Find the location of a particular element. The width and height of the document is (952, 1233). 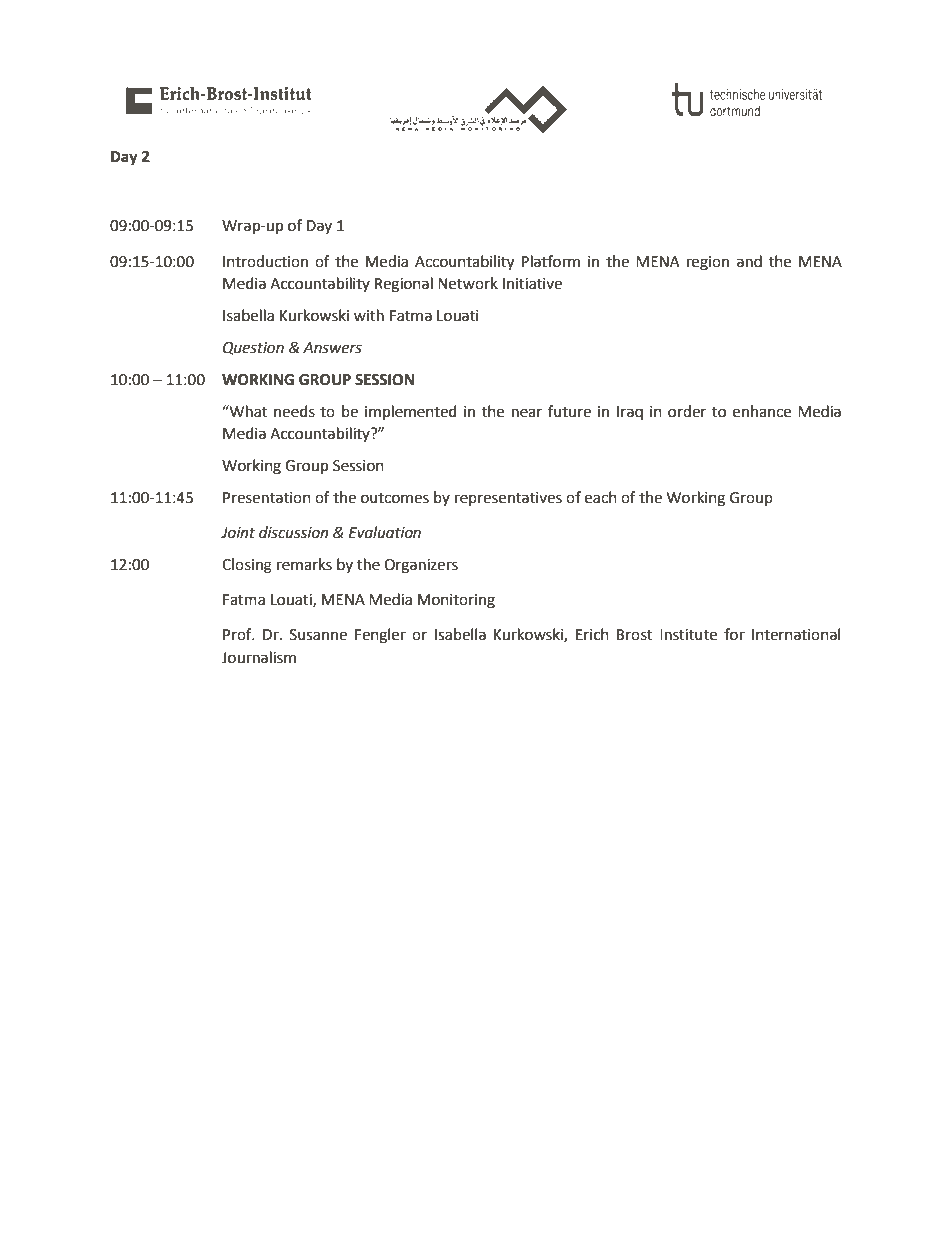

Organizers is located at coordinates (421, 566).
